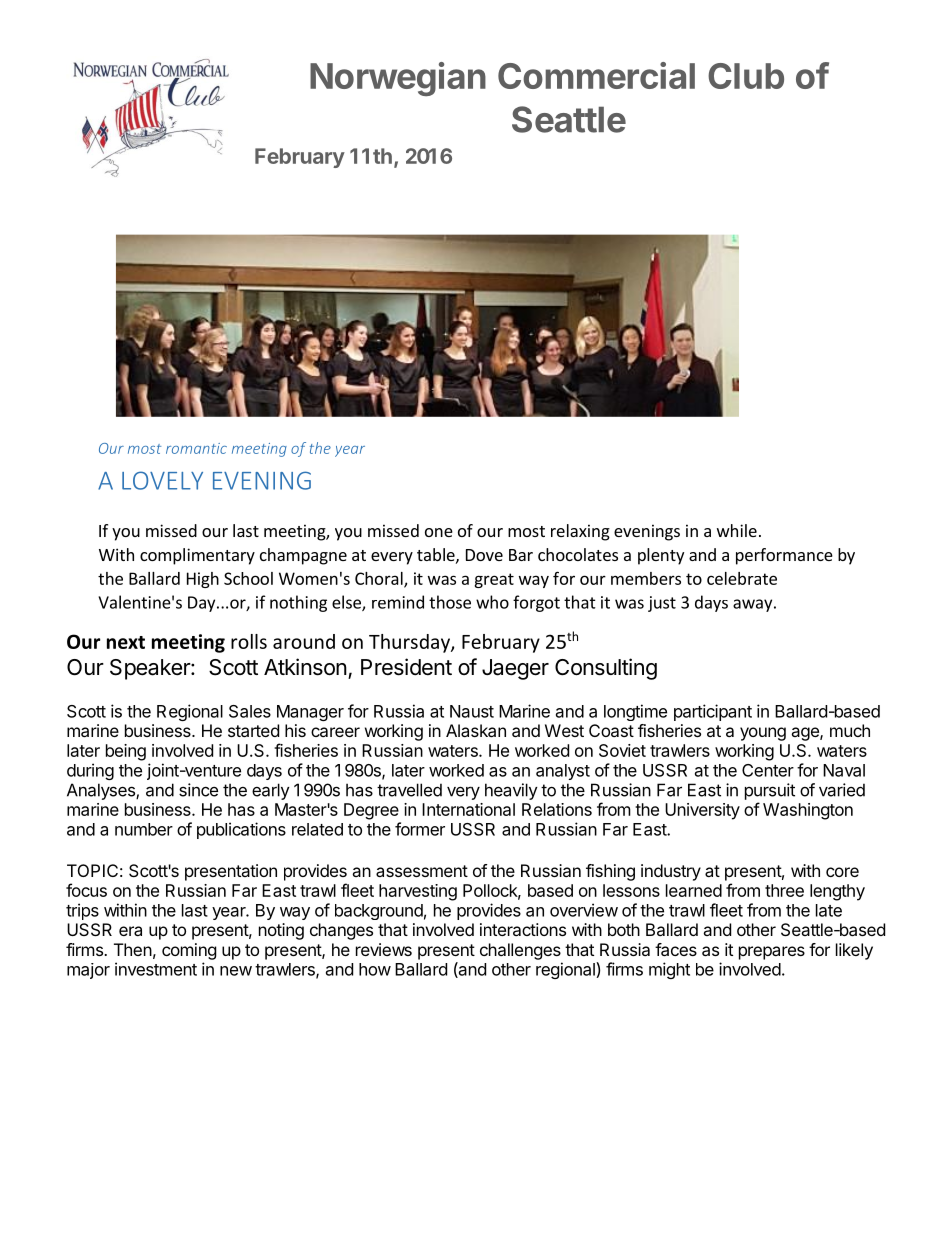 This image has height=1233, width=952. What do you see at coordinates (520, 951) in the image?
I see `challenges` at bounding box center [520, 951].
